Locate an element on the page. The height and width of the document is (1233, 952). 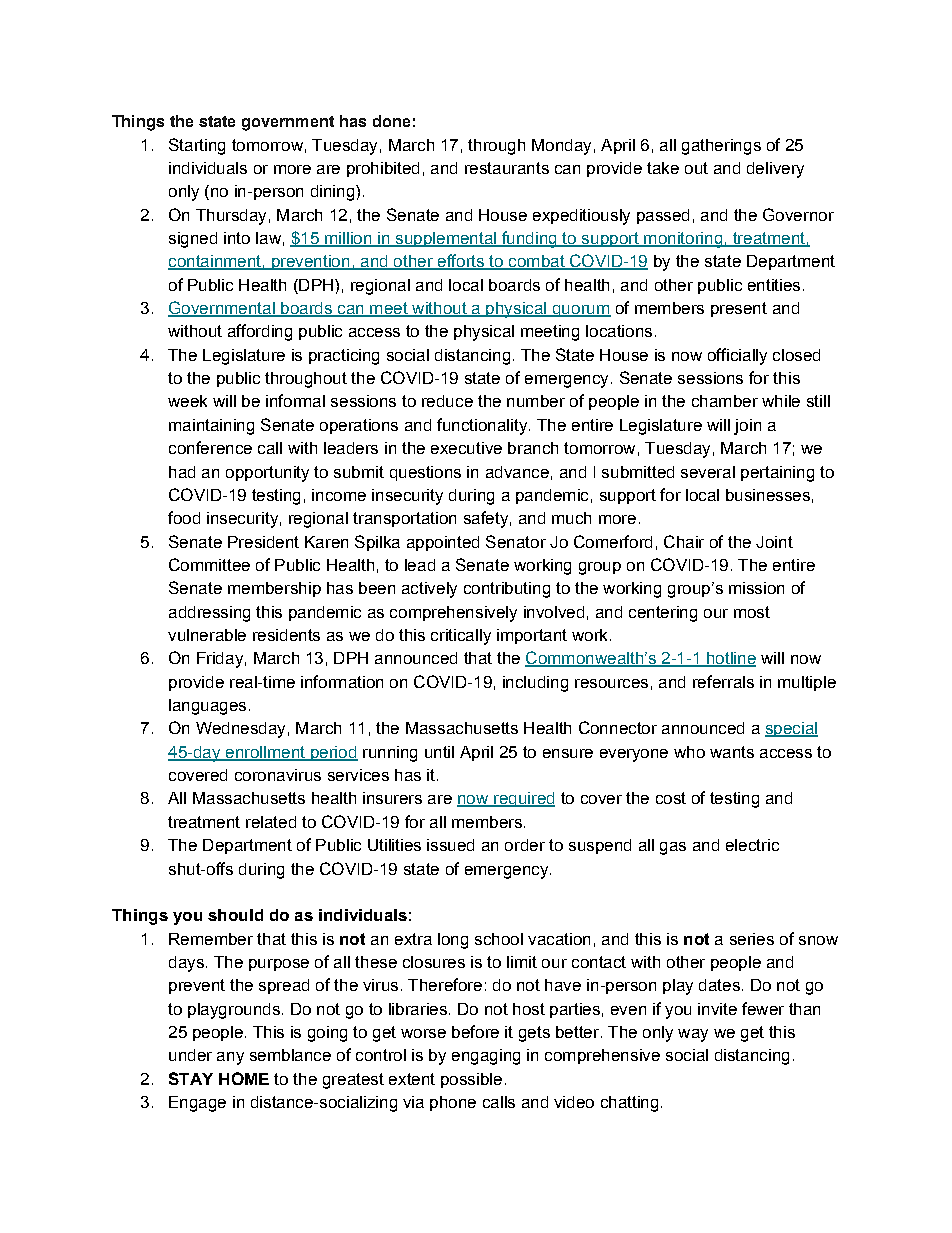
number is located at coordinates (536, 401).
